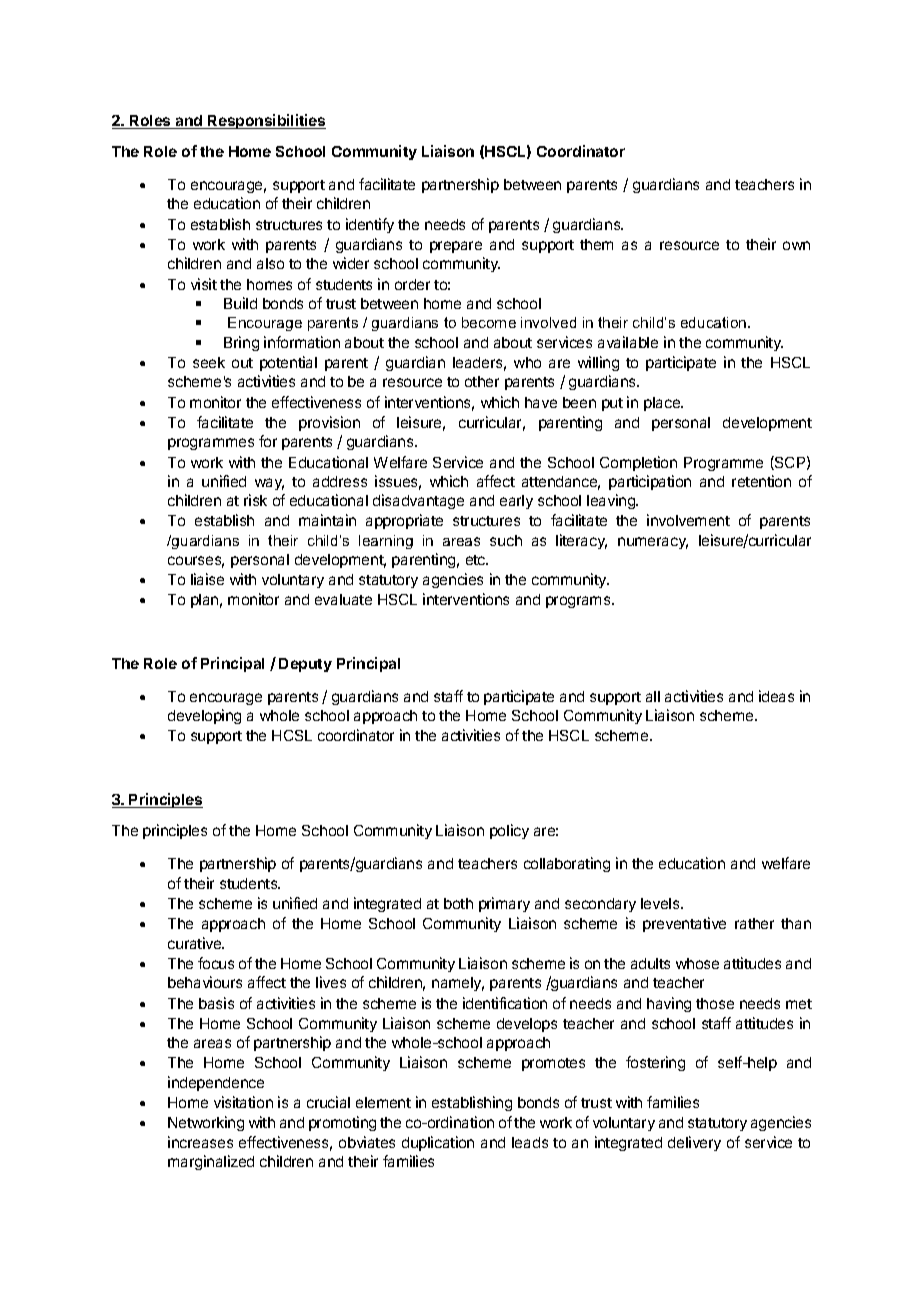  What do you see at coordinates (516, 502) in the document?
I see `early` at bounding box center [516, 502].
